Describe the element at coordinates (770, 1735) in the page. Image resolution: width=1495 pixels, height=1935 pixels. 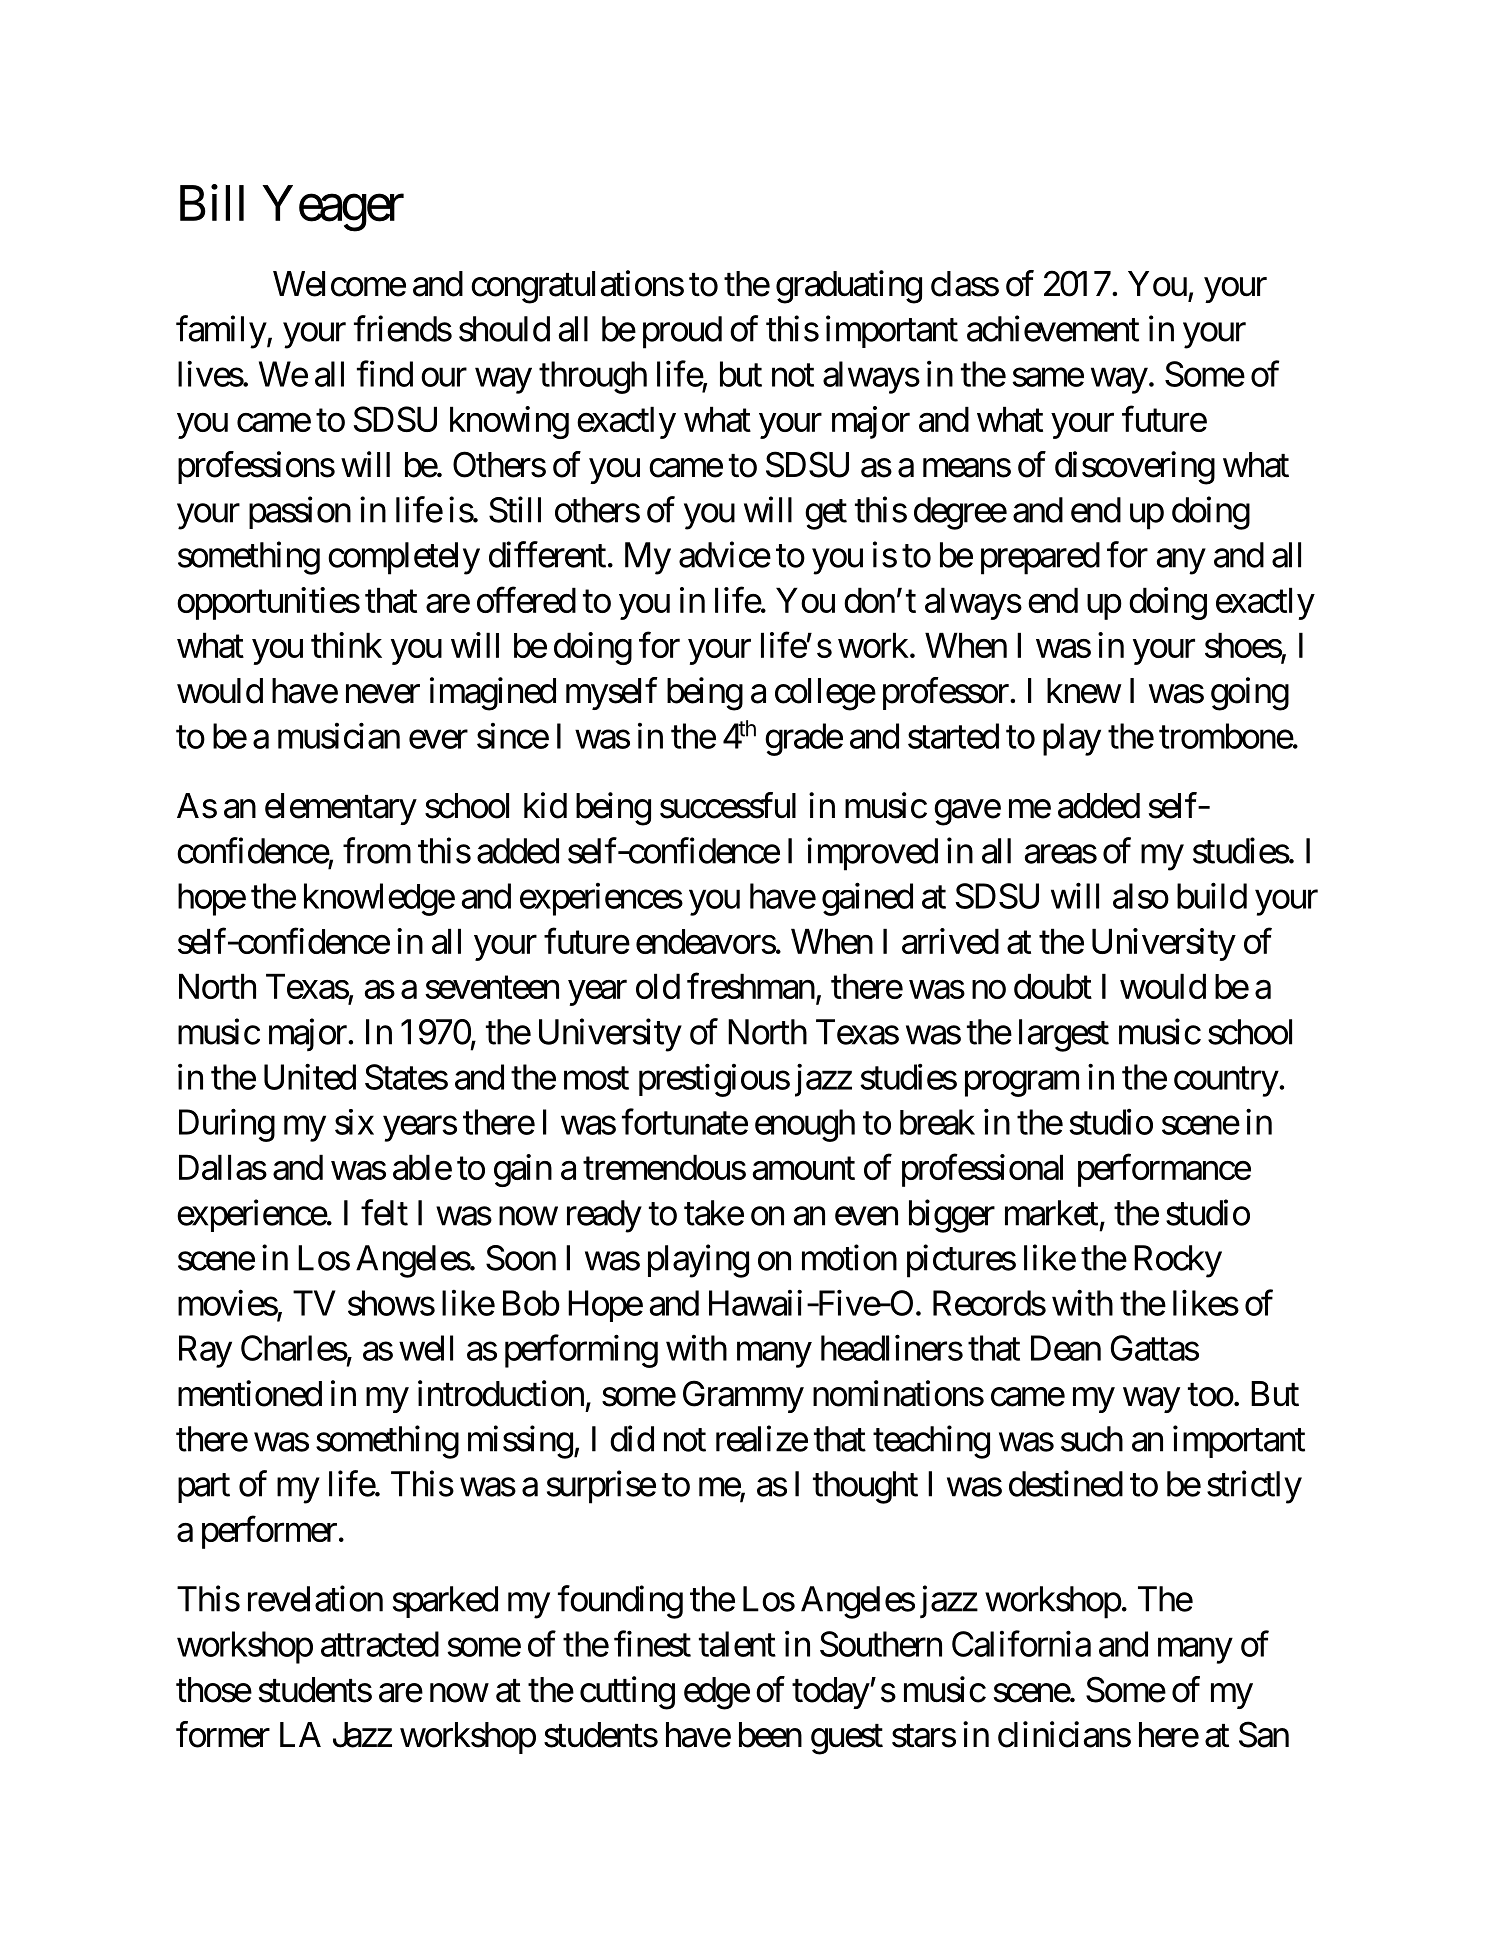
I see `been` at that location.
